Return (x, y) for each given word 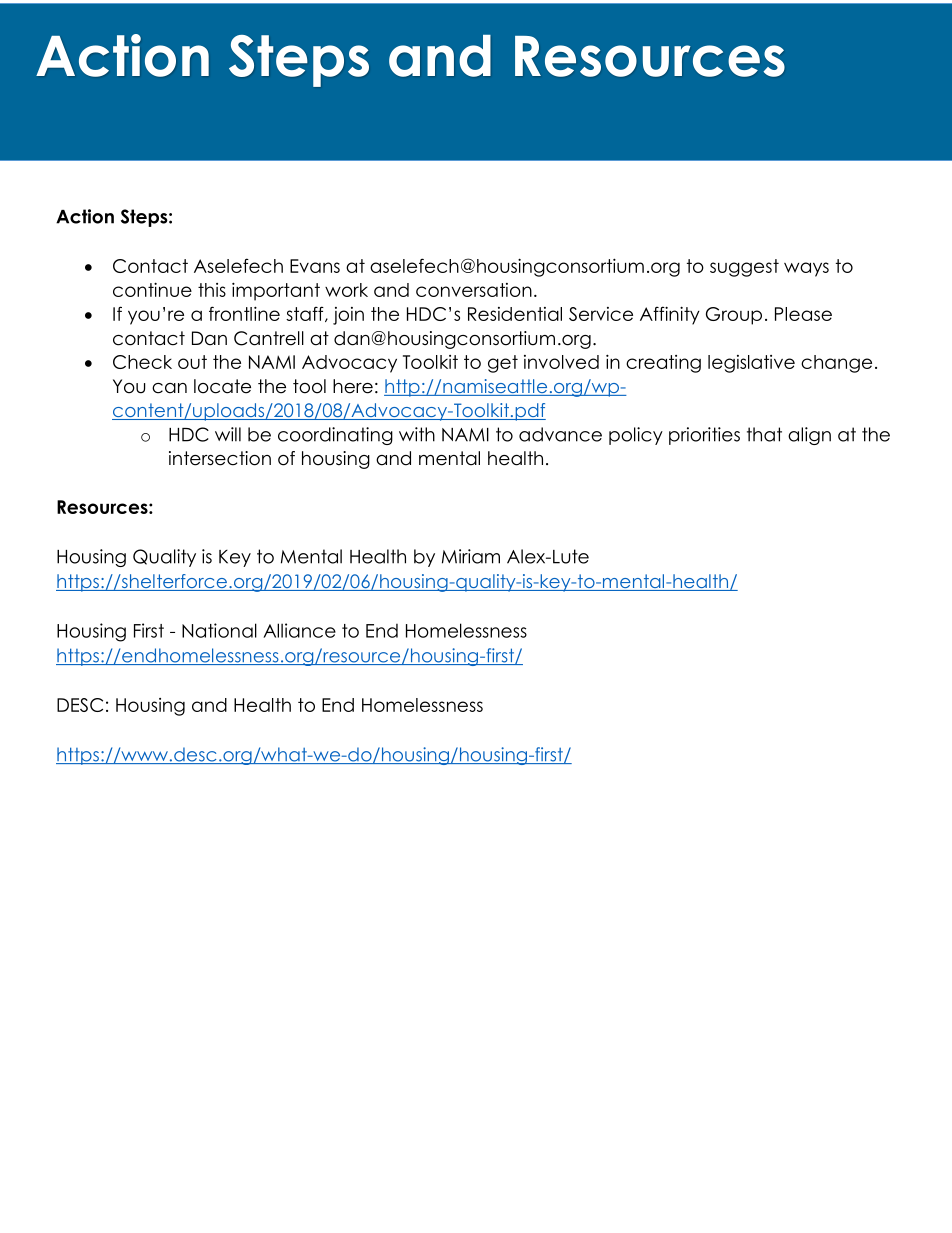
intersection (220, 458)
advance (560, 434)
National (219, 630)
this (212, 290)
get (503, 364)
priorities (704, 436)
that (764, 434)
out (192, 362)
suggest (744, 268)
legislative (751, 364)
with (417, 434)
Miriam (471, 556)
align (809, 436)
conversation (474, 290)
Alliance (299, 630)
